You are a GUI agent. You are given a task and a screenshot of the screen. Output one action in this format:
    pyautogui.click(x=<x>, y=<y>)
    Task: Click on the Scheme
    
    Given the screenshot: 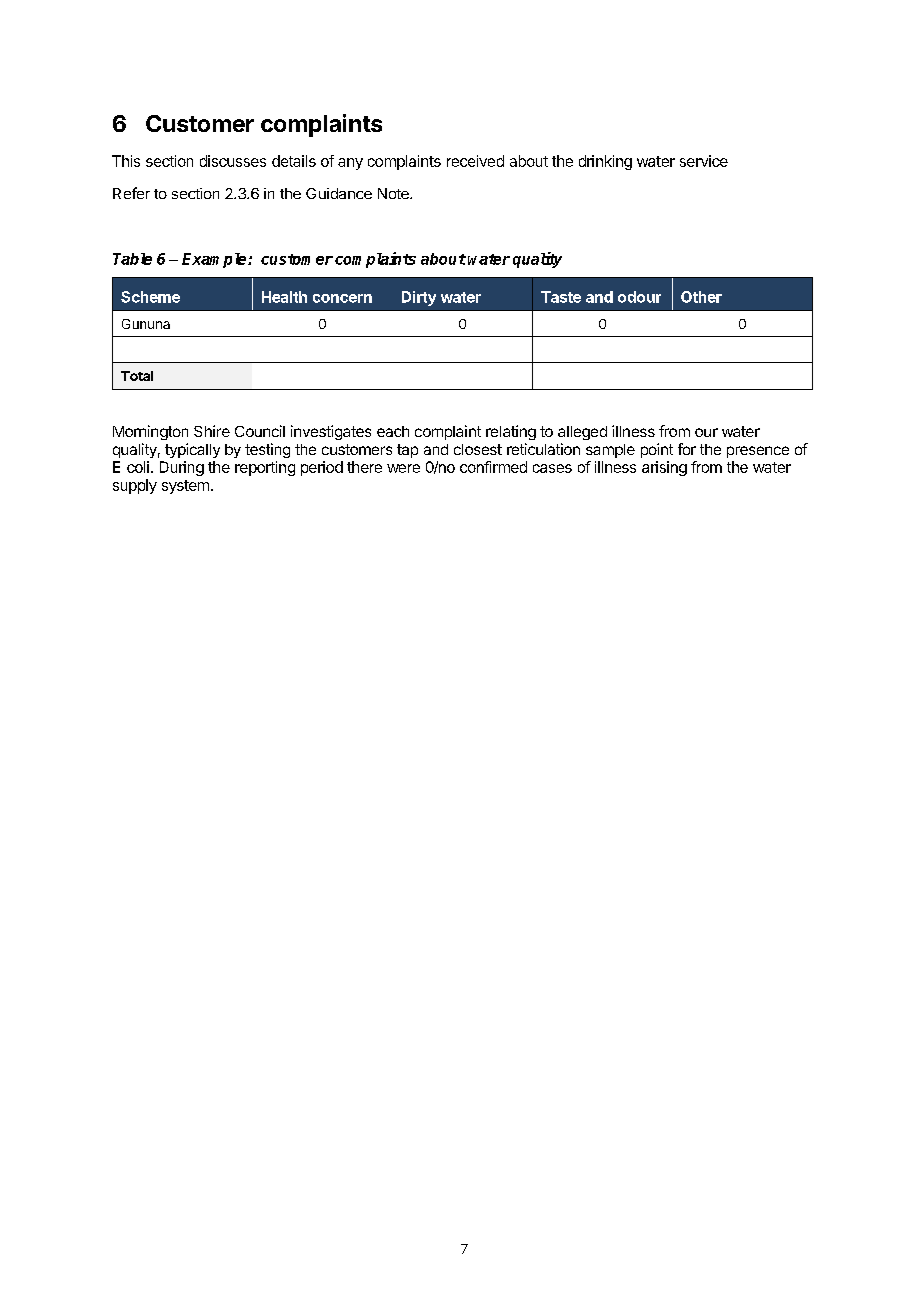 What is the action you would take?
    pyautogui.click(x=150, y=297)
